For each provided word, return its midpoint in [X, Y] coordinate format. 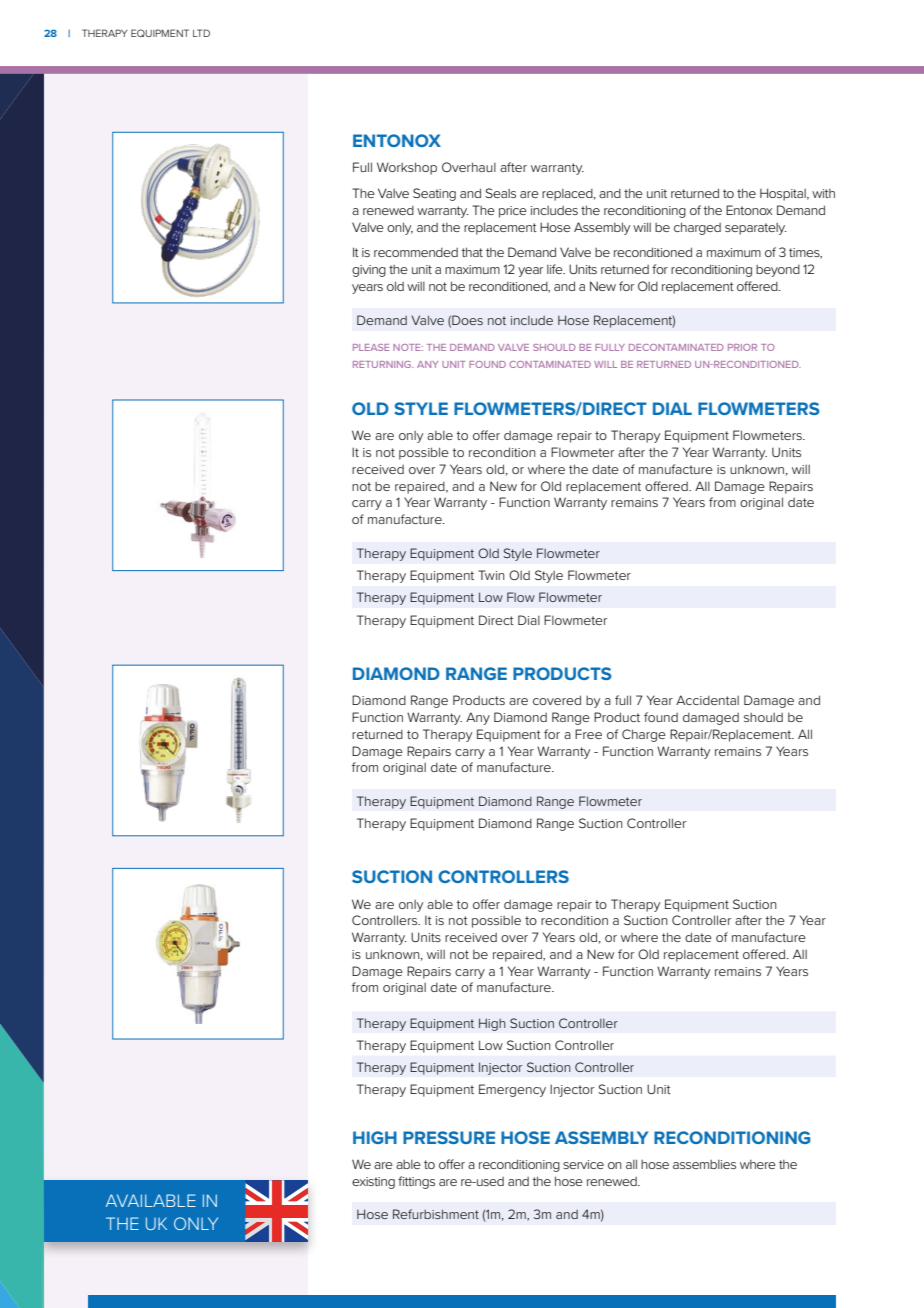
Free [588, 734]
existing [373, 1183]
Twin [491, 575]
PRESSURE [449, 1137]
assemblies [704, 1164]
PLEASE [371, 347]
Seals [500, 193]
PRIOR [742, 347]
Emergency [512, 1090]
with [823, 193]
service [583, 1164]
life [556, 269]
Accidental [707, 700]
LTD [201, 33]
